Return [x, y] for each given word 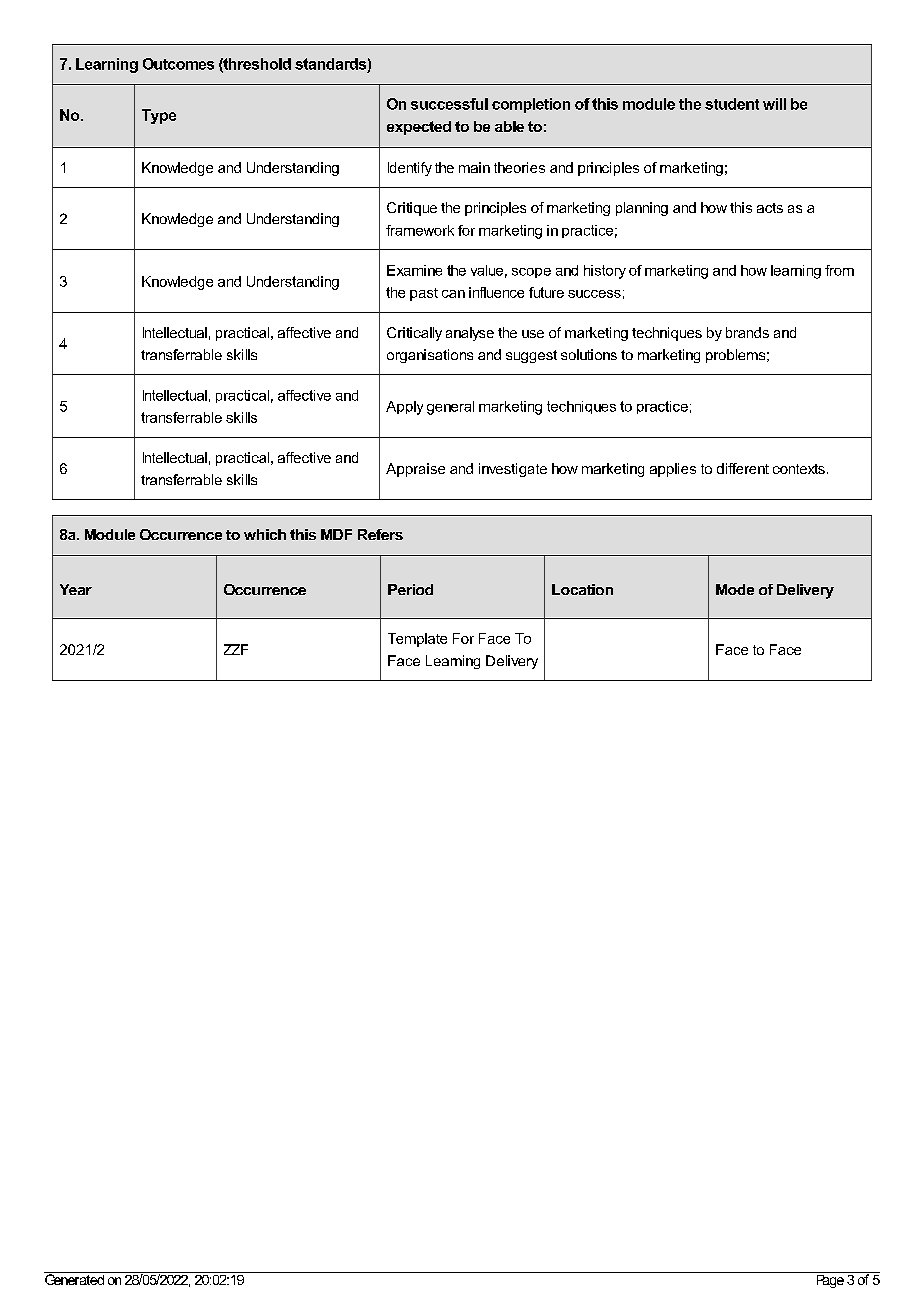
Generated [75, 1278]
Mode [735, 589]
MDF [336, 534]
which [265, 534]
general [450, 408]
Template [417, 640]
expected [419, 128]
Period [410, 589]
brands [747, 332]
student [732, 104]
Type [159, 116]
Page [830, 1280]
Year [76, 589]
